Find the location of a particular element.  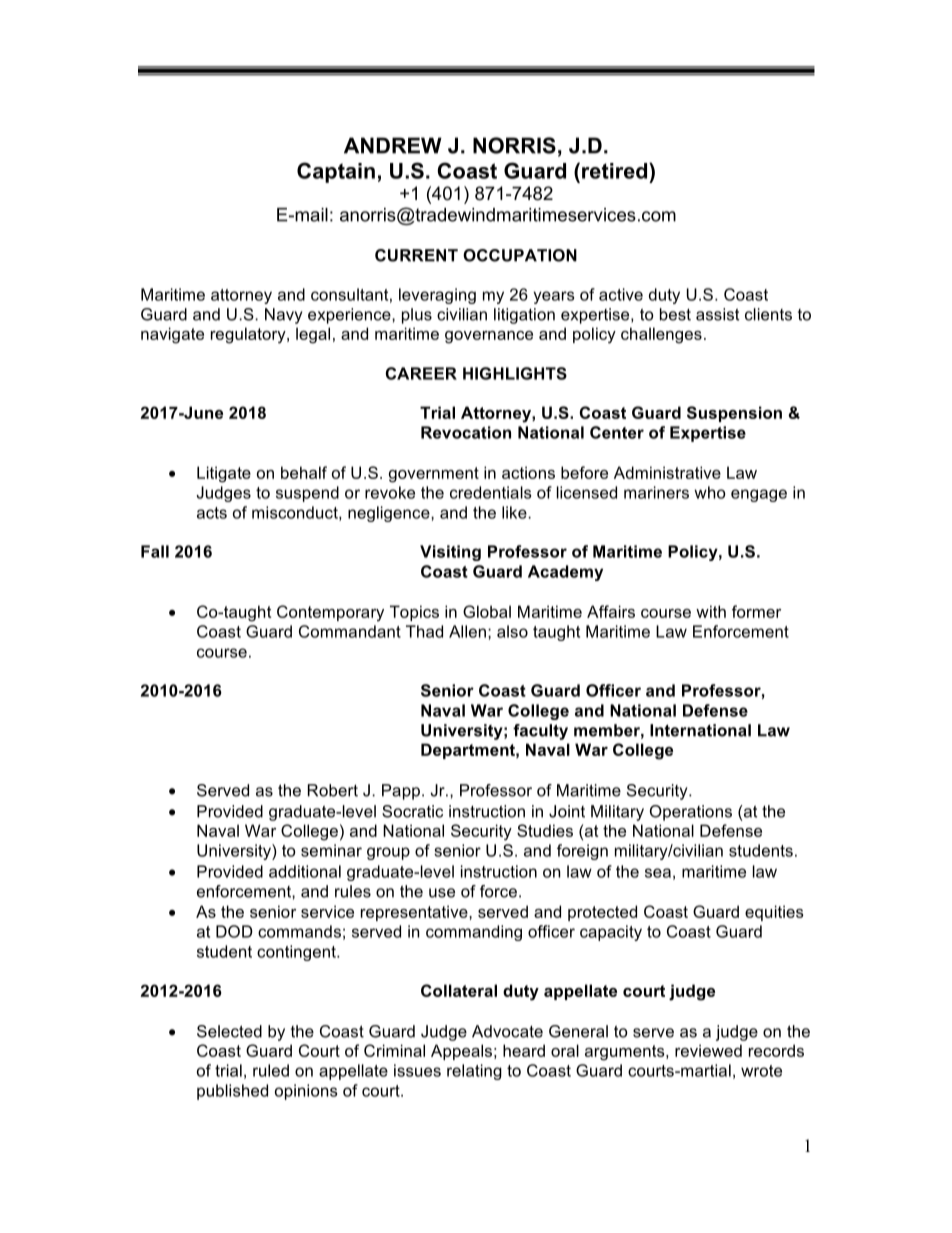

Global is located at coordinates (487, 611).
